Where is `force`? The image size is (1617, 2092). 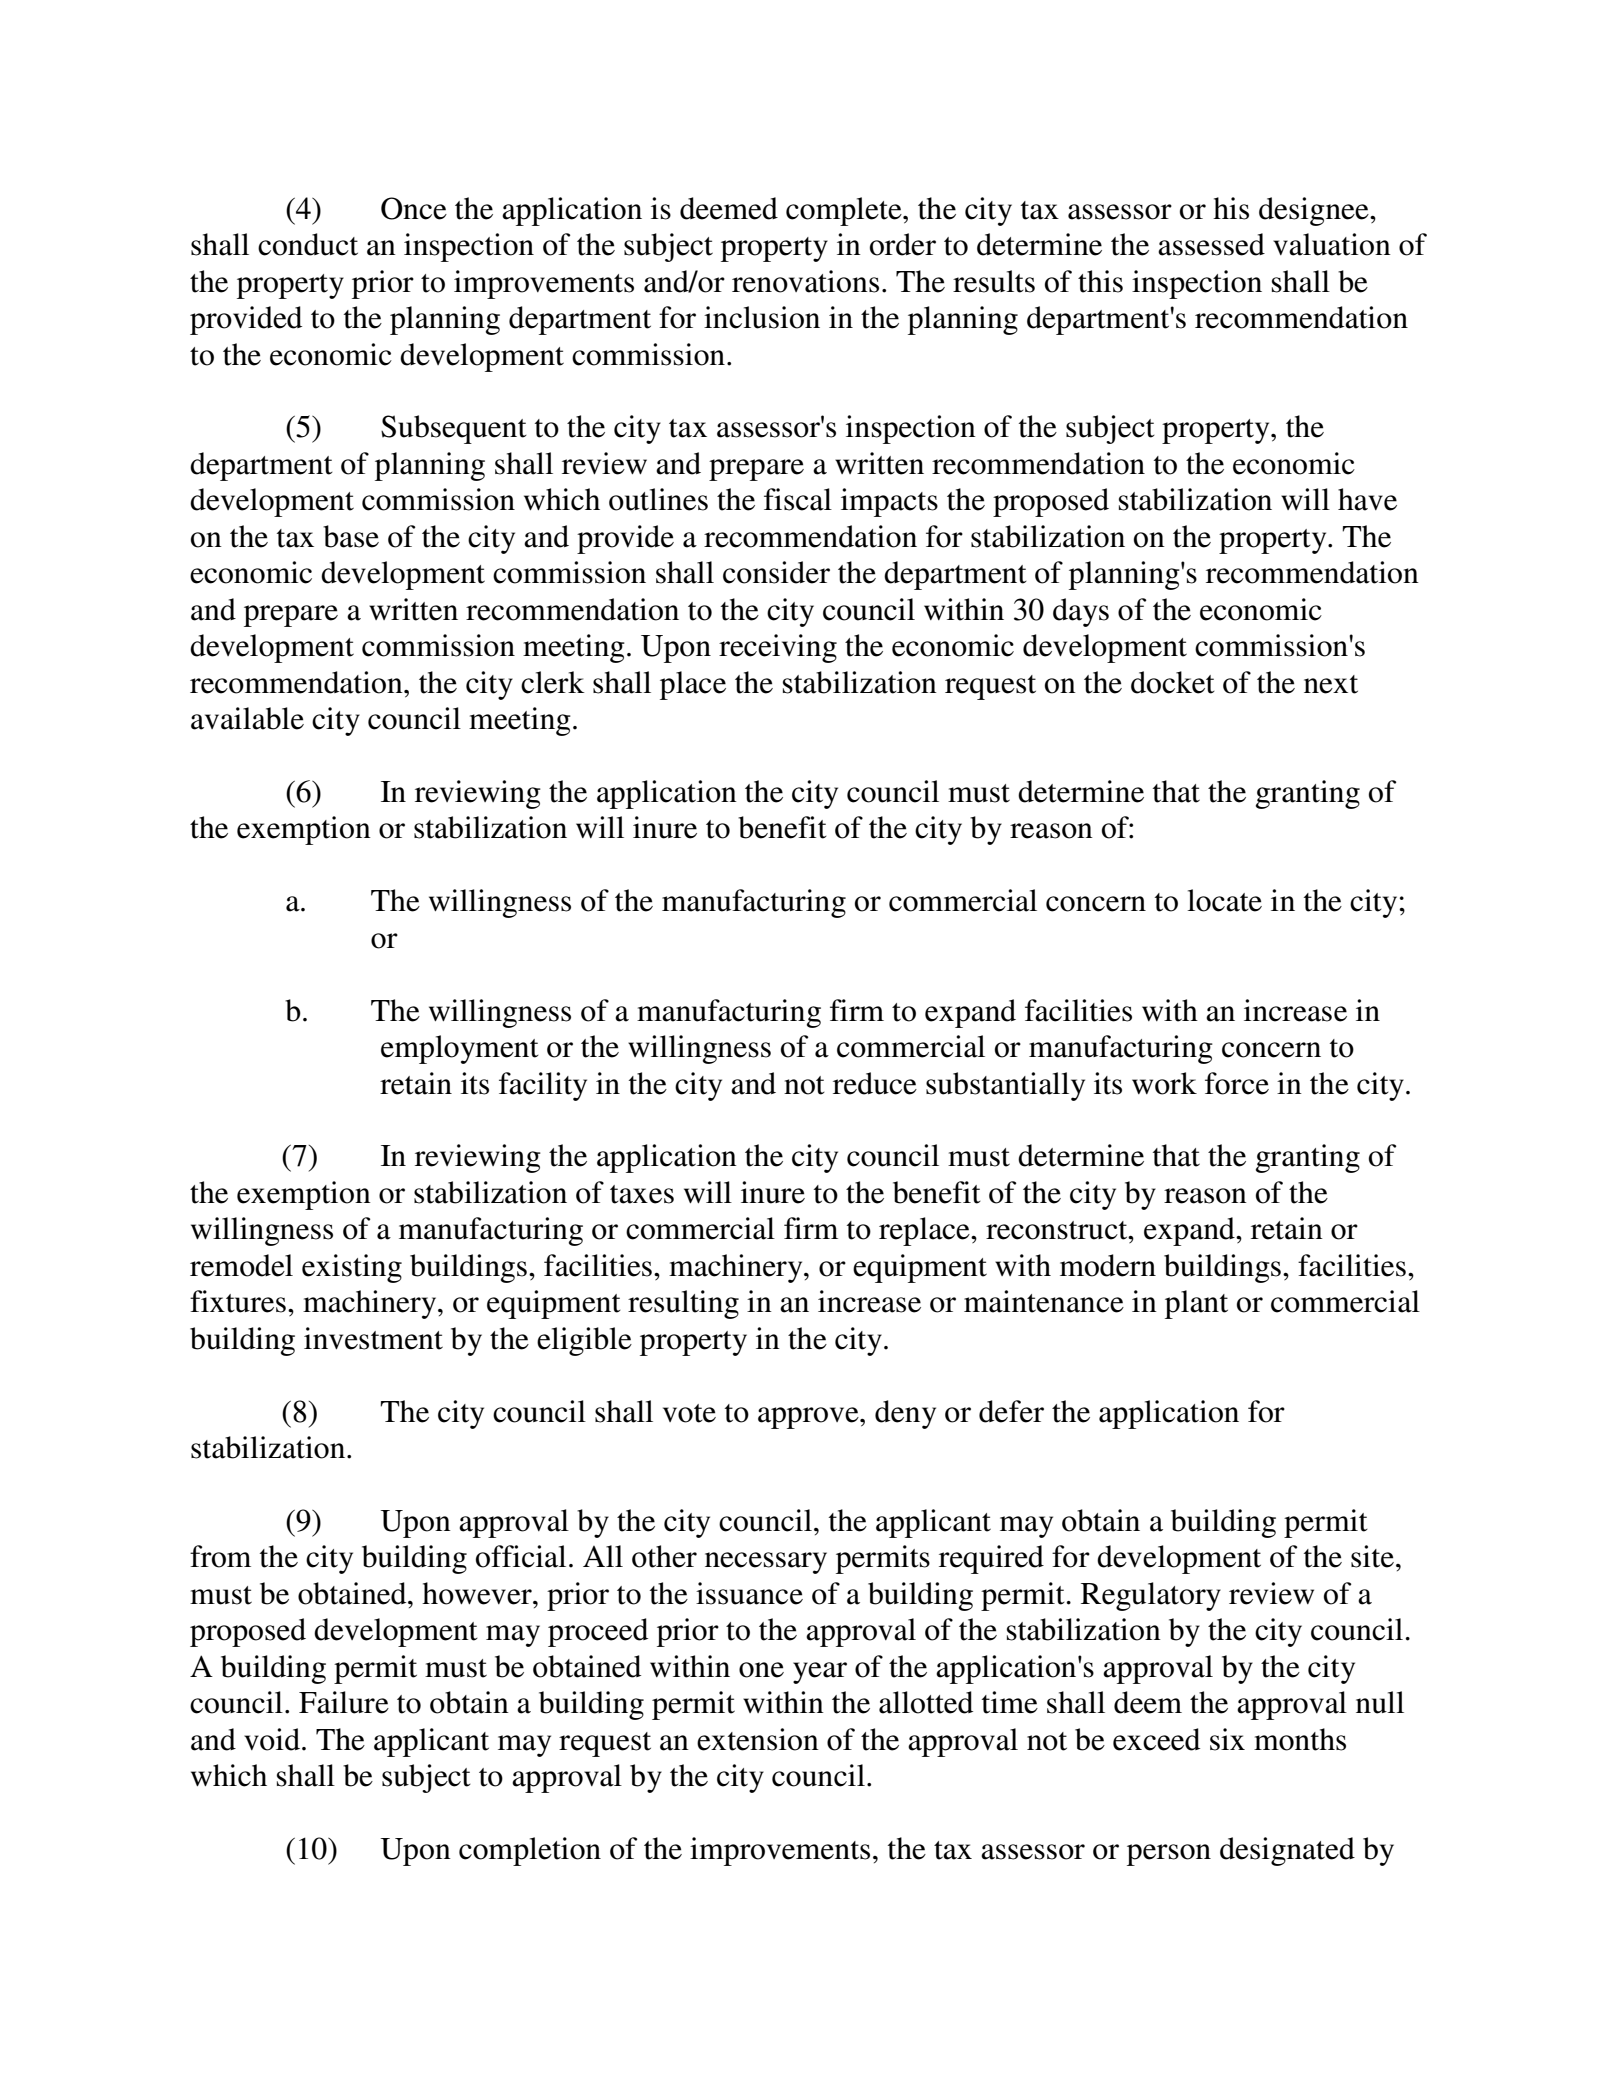 force is located at coordinates (1237, 1083).
